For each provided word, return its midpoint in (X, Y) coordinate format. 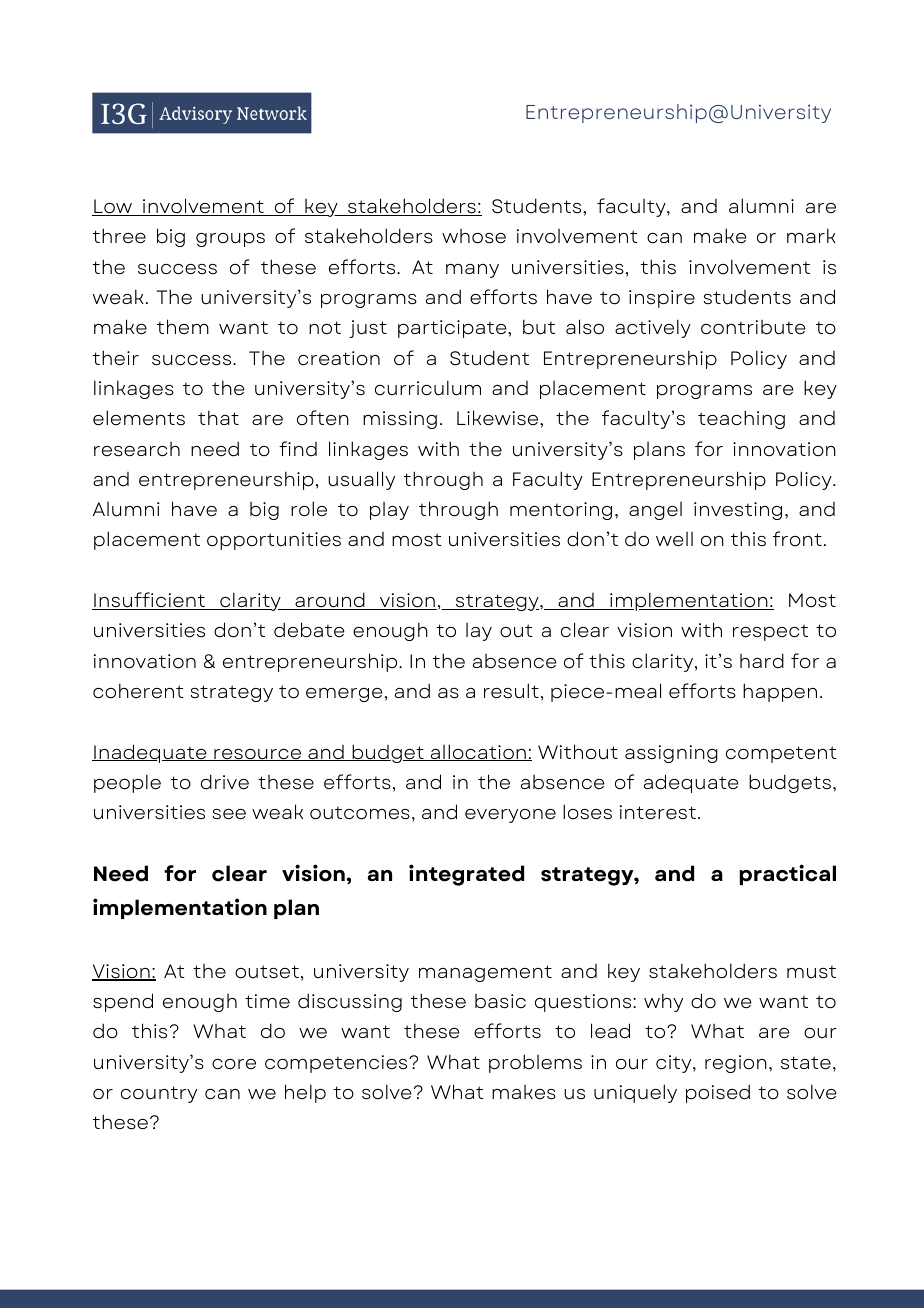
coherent (138, 691)
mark (811, 235)
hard (762, 661)
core (234, 1064)
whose (474, 236)
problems (535, 1063)
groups (230, 240)
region (736, 1064)
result (511, 691)
